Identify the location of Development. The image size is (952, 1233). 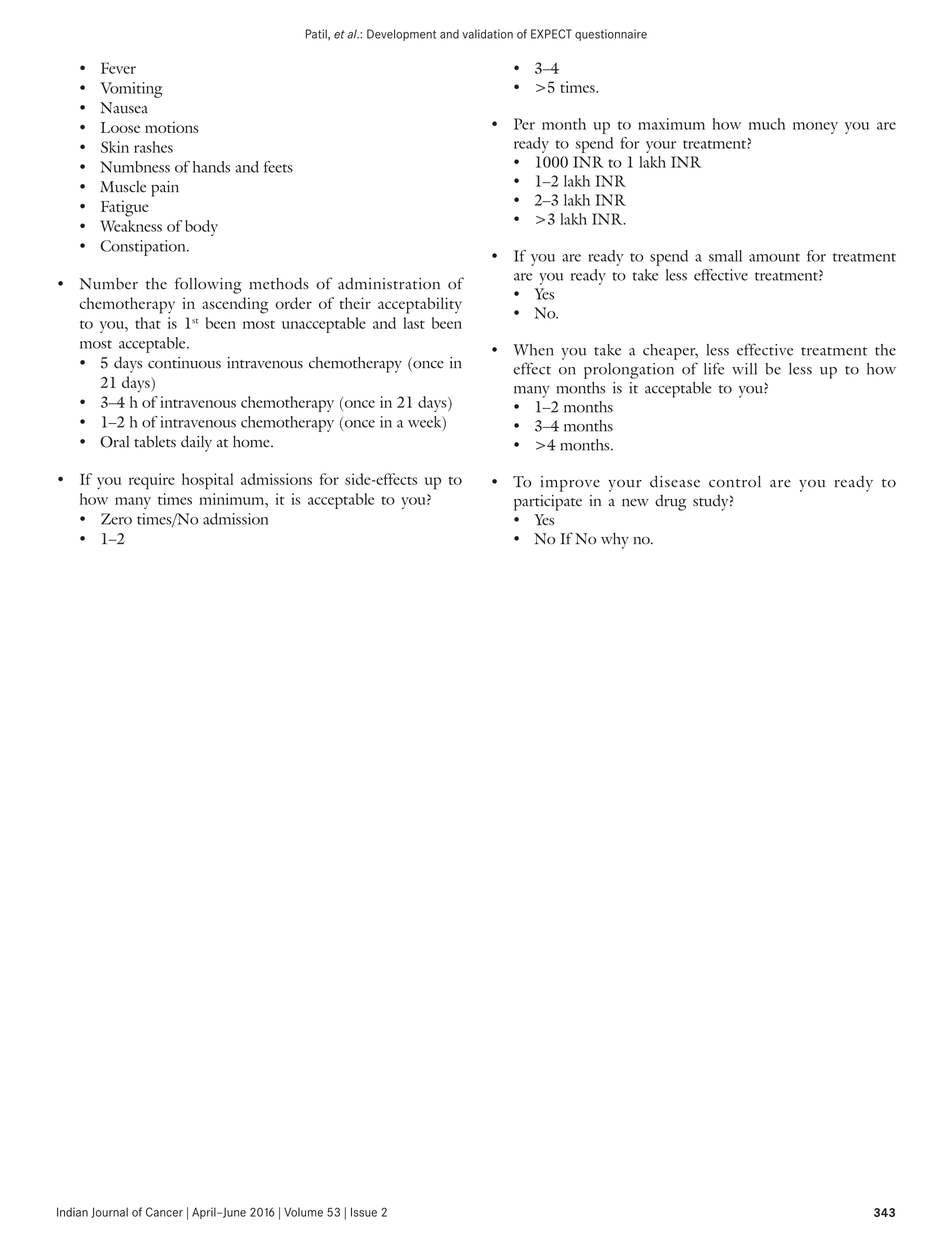
(401, 35).
